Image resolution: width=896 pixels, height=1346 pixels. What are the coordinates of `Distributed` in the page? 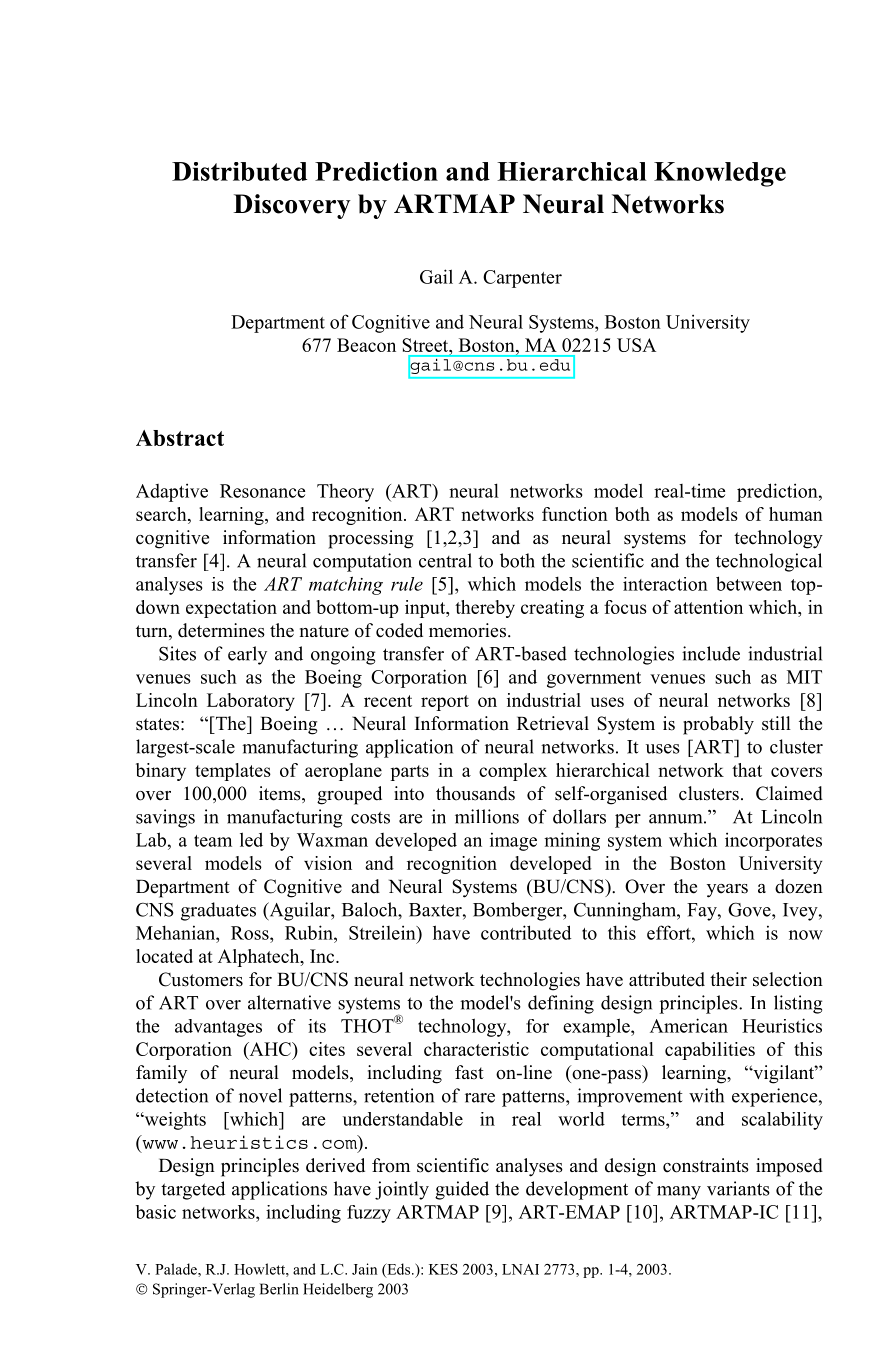 It's located at (239, 171).
